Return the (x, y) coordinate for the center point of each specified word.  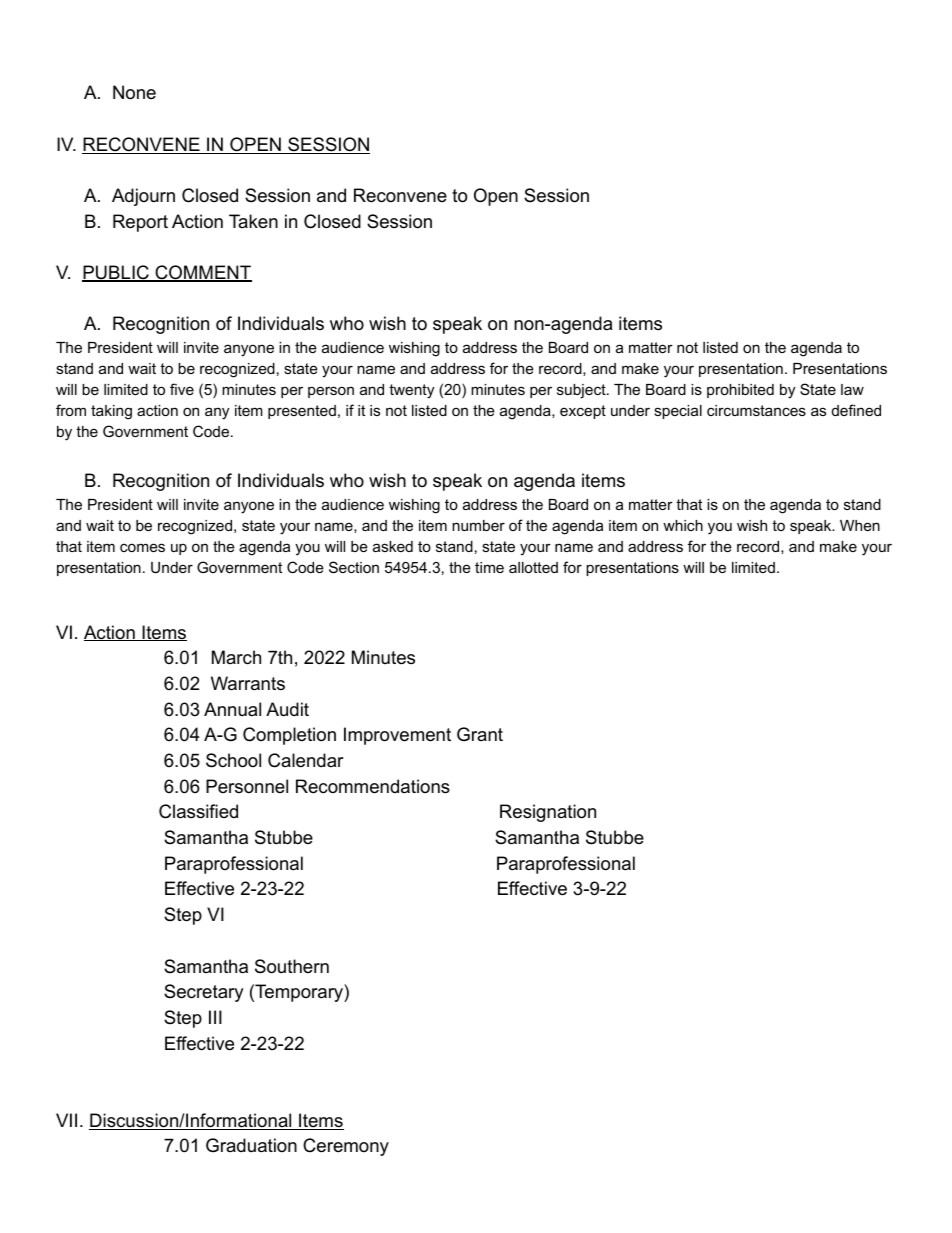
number (478, 525)
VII (66, 1120)
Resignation (548, 813)
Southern (292, 966)
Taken (253, 221)
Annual (232, 709)
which (683, 525)
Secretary (204, 993)
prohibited (740, 391)
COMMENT (202, 273)
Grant (480, 734)
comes (142, 547)
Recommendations (373, 786)
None (134, 92)
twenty (411, 391)
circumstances (756, 410)
